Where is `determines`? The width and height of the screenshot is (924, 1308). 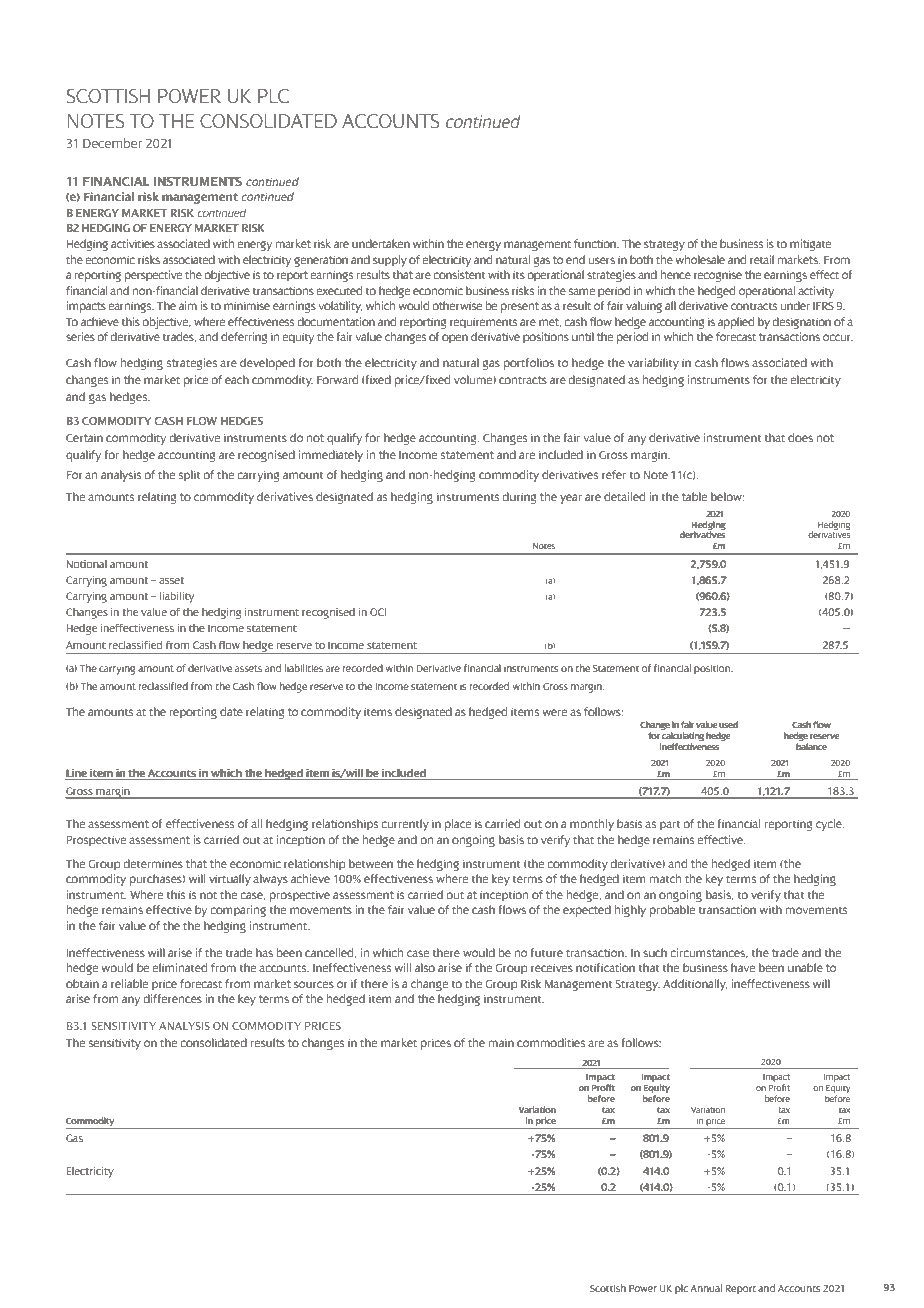
determines is located at coordinates (153, 863).
